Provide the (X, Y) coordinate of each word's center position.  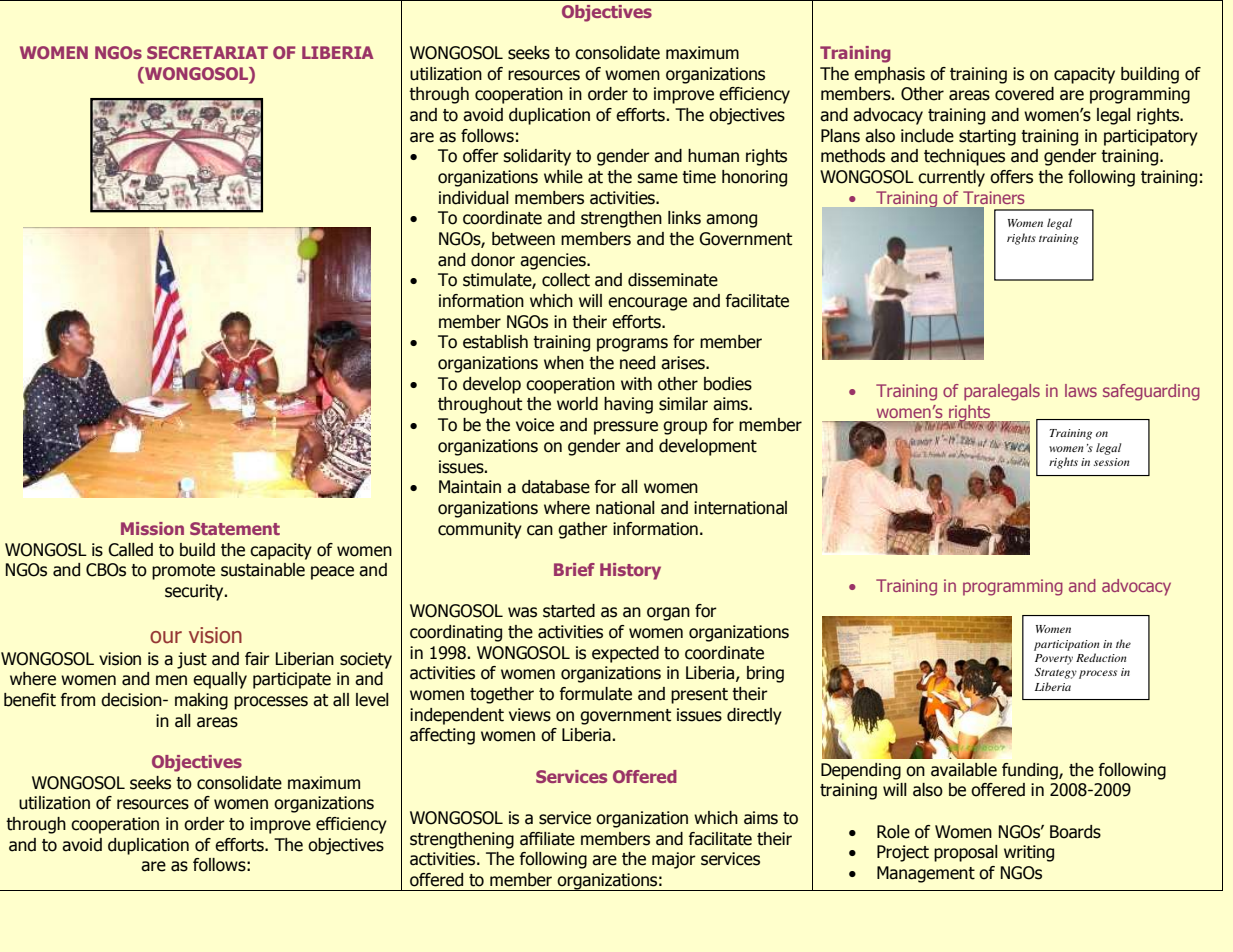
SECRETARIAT (207, 52)
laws (1081, 390)
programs (632, 345)
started (569, 611)
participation (1067, 645)
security (195, 592)
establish (495, 342)
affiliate (547, 839)
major (674, 860)
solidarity (537, 157)
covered (1024, 94)
